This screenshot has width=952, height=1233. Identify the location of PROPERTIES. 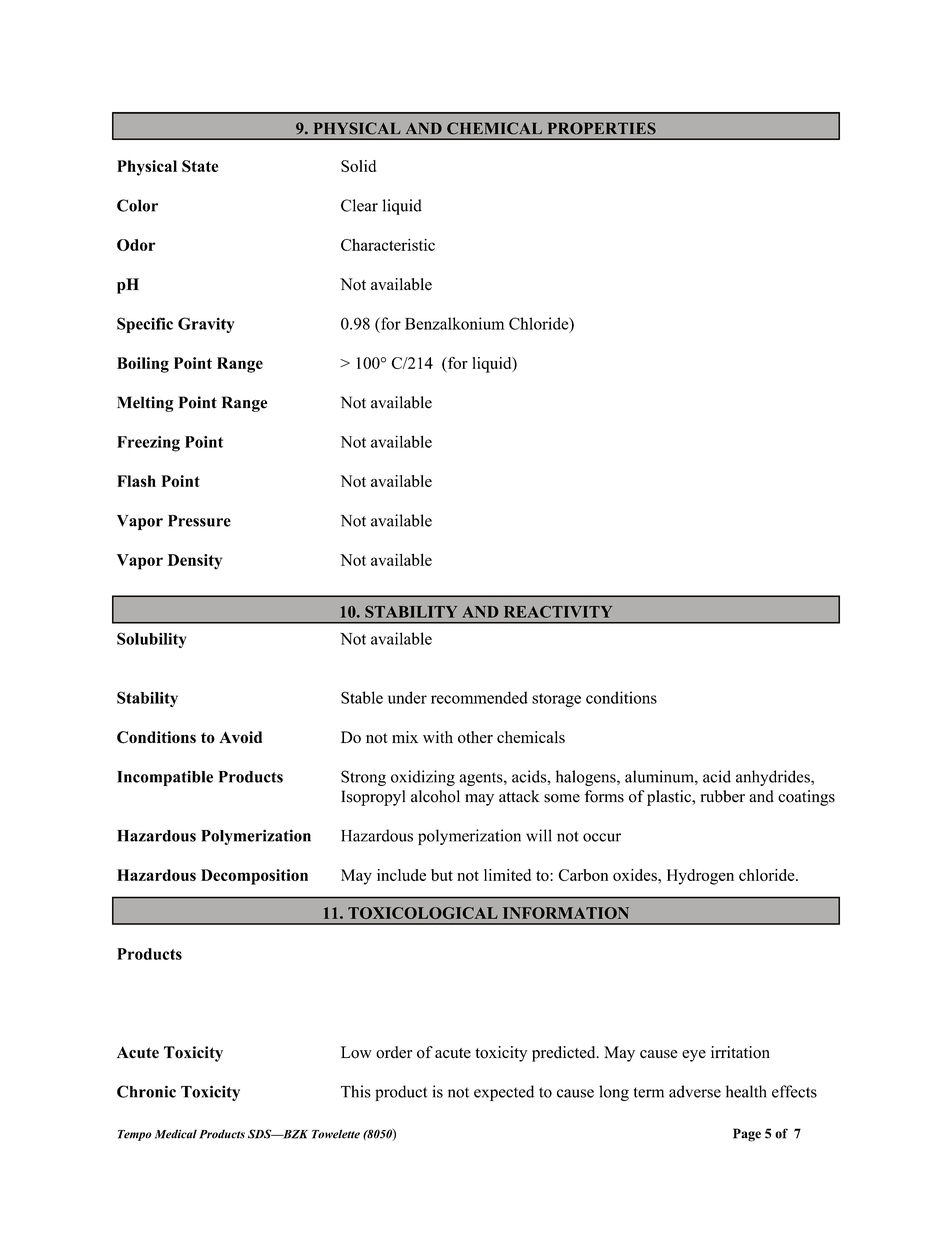
(602, 128).
